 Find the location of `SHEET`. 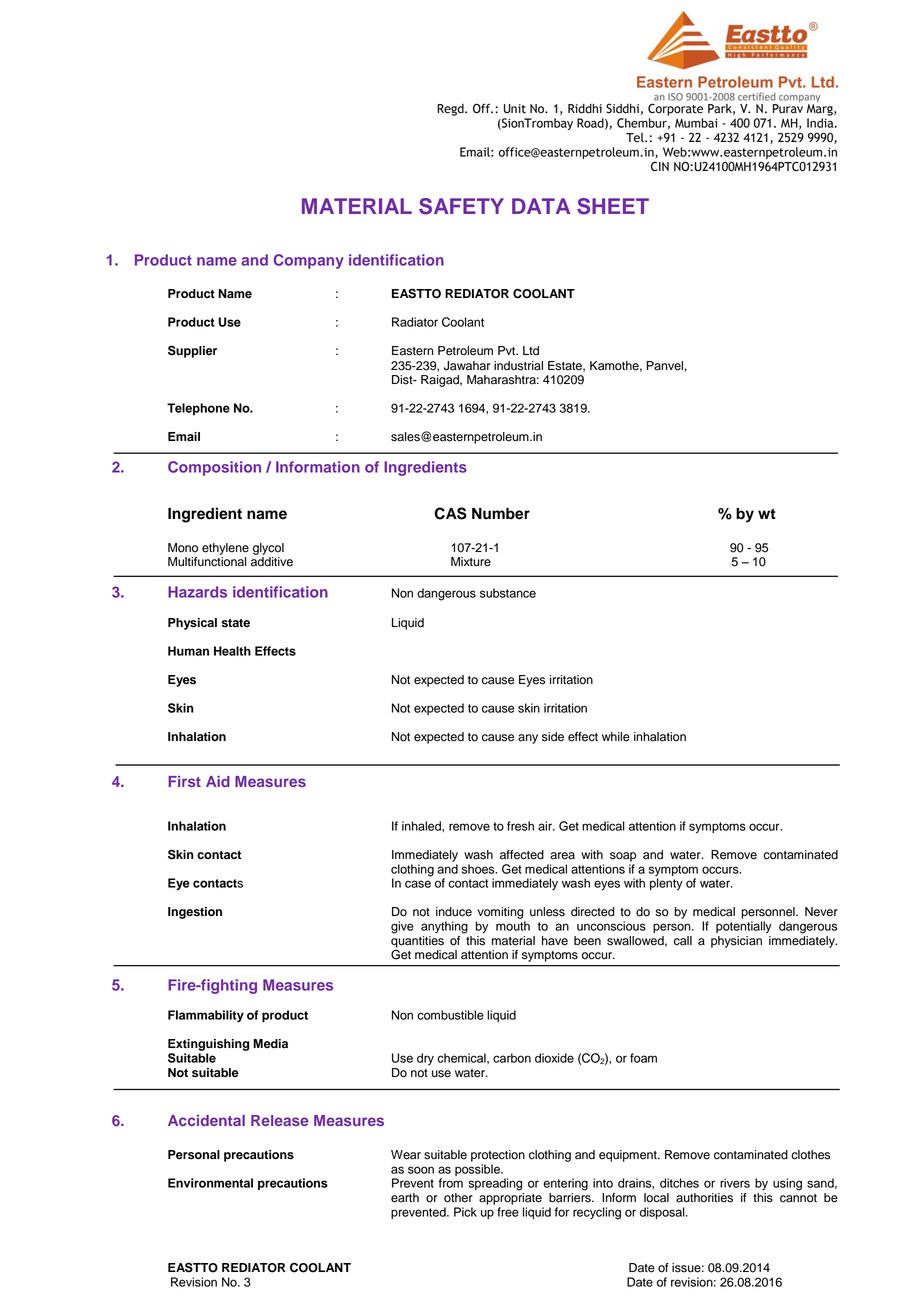

SHEET is located at coordinates (613, 206).
